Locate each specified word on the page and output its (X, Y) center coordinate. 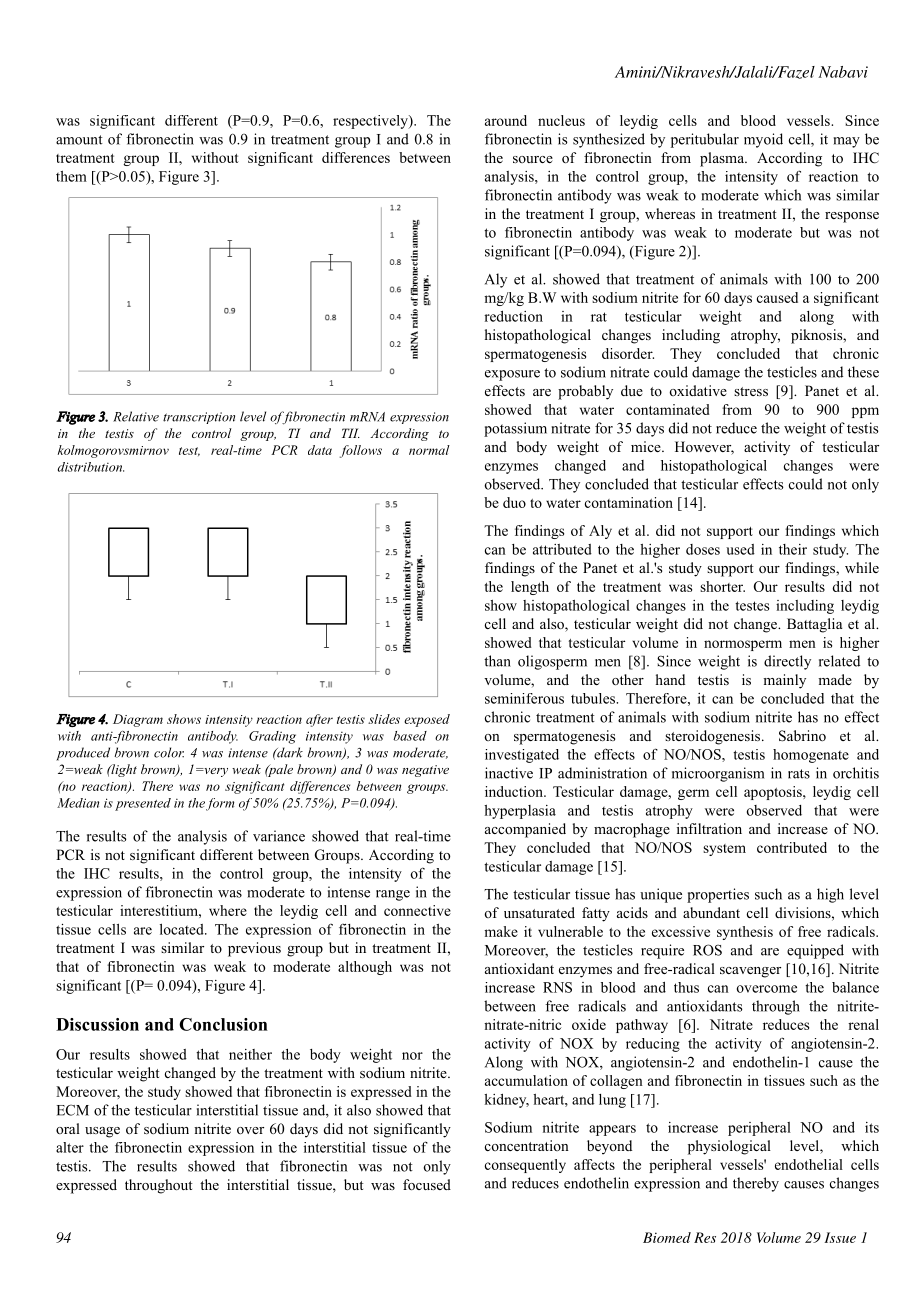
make (501, 931)
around (506, 120)
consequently (525, 1166)
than (497, 661)
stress (751, 391)
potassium (515, 429)
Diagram (138, 720)
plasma (723, 159)
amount (79, 140)
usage (102, 1132)
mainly (784, 681)
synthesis (745, 933)
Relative (136, 416)
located (183, 929)
